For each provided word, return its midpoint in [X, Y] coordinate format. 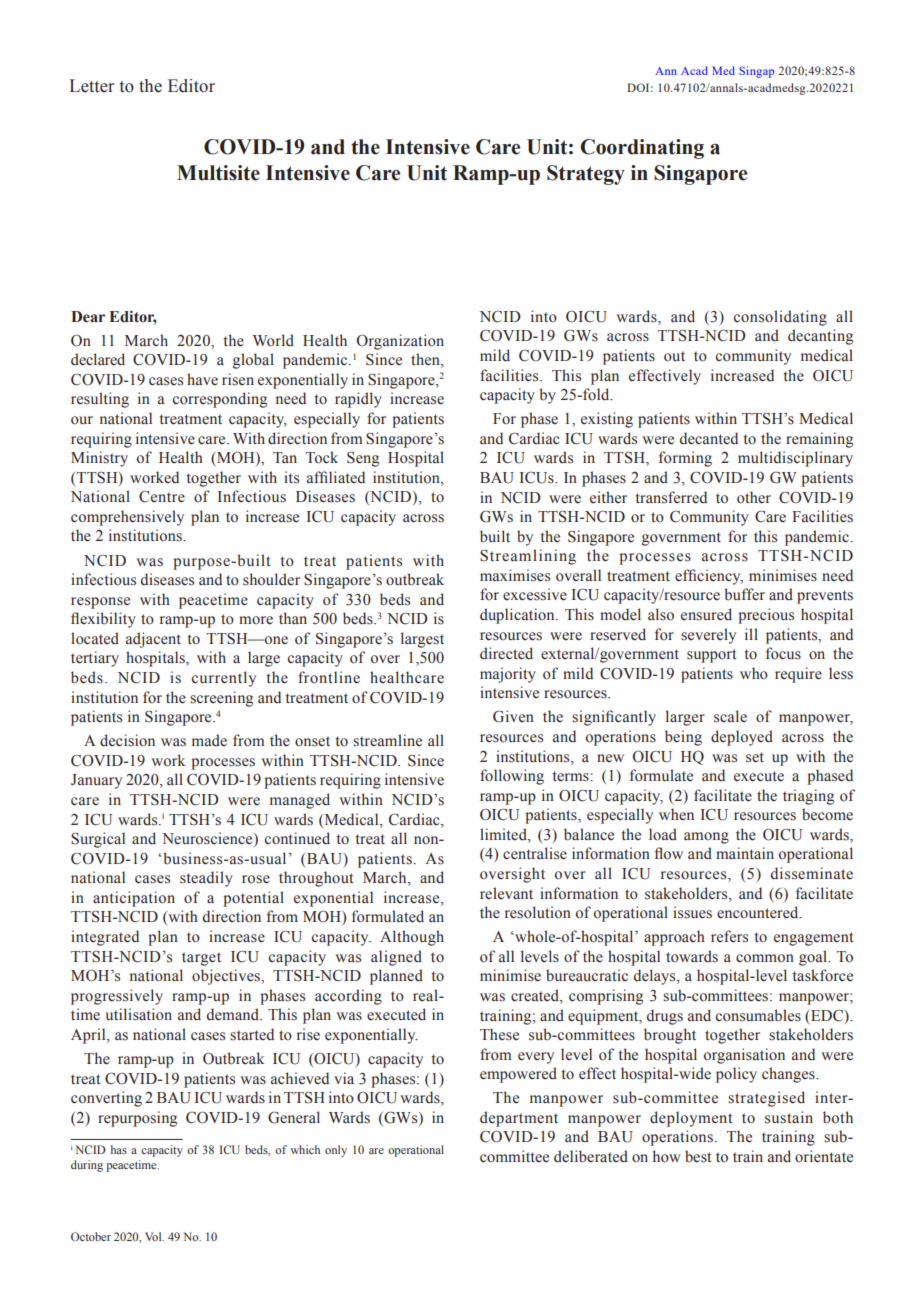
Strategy [586, 175]
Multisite [218, 173]
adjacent [153, 640]
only [336, 1151]
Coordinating [642, 149]
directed [506, 653]
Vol [154, 1236]
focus [783, 653]
